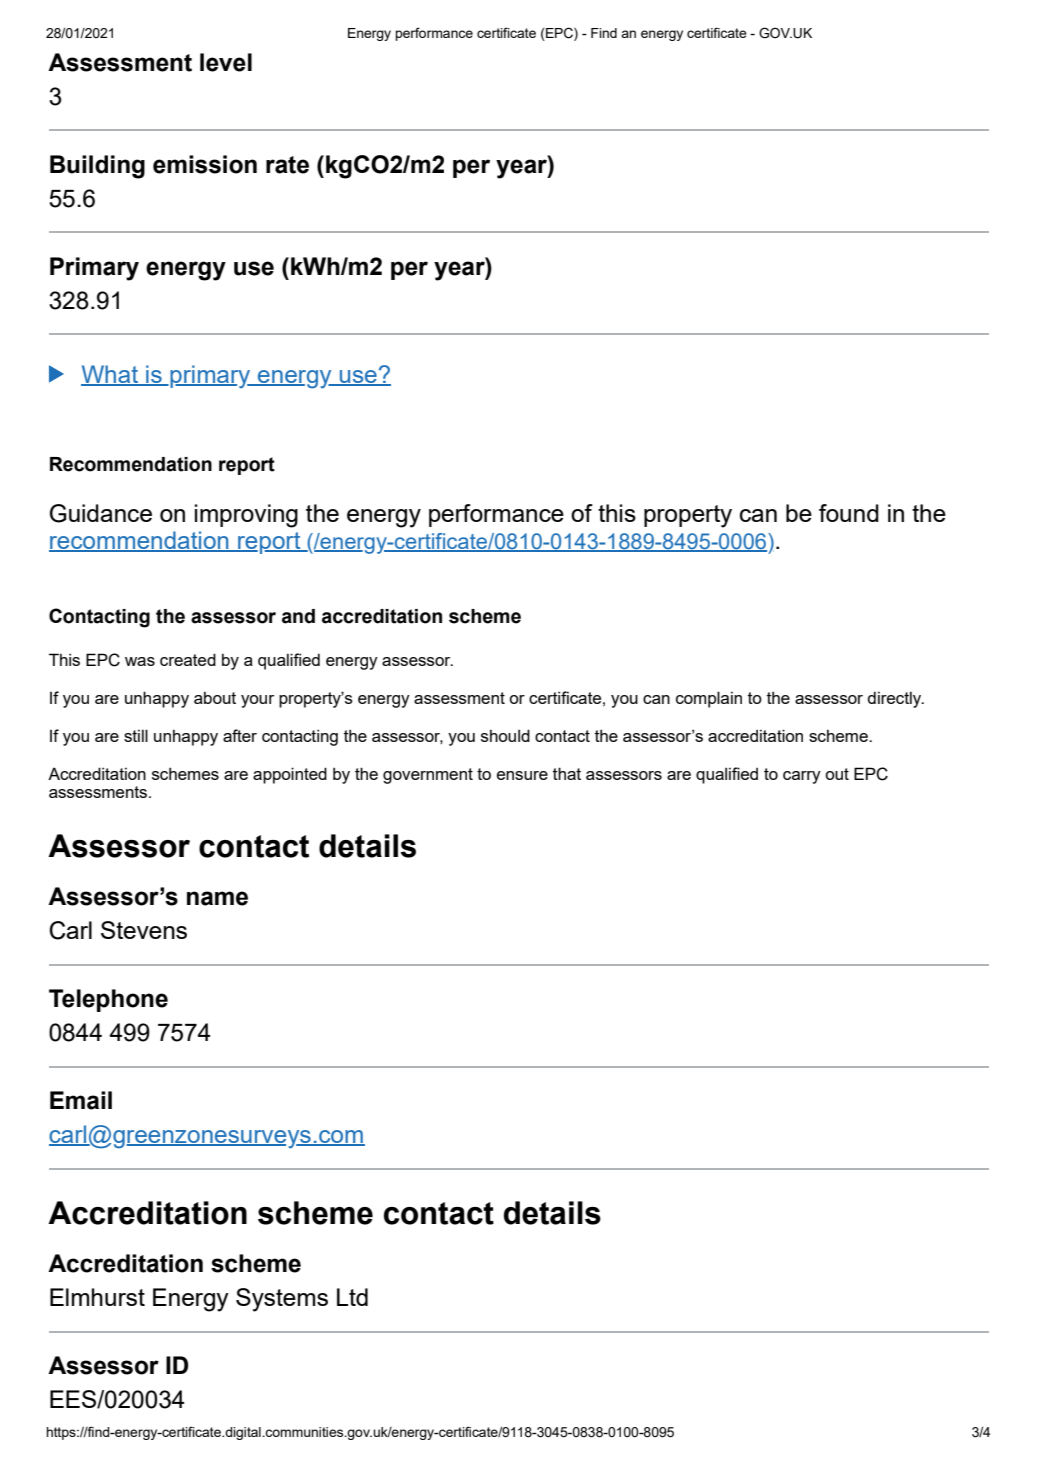 The width and height of the document is (1037, 1466). I want to click on found, so click(849, 513).
